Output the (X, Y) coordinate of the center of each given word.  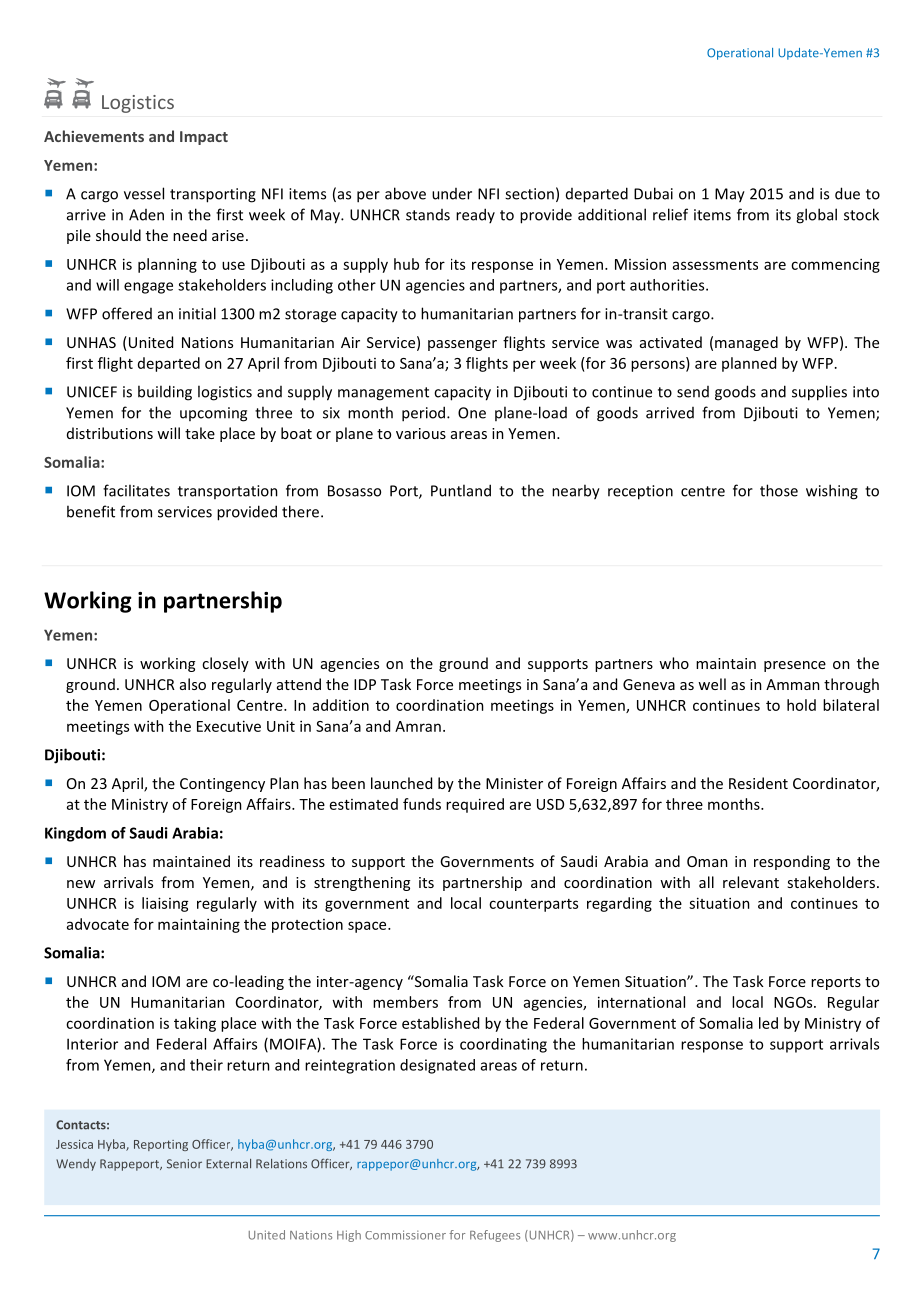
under (452, 194)
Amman (793, 684)
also (193, 684)
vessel (144, 193)
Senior (184, 1164)
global (816, 216)
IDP (365, 684)
